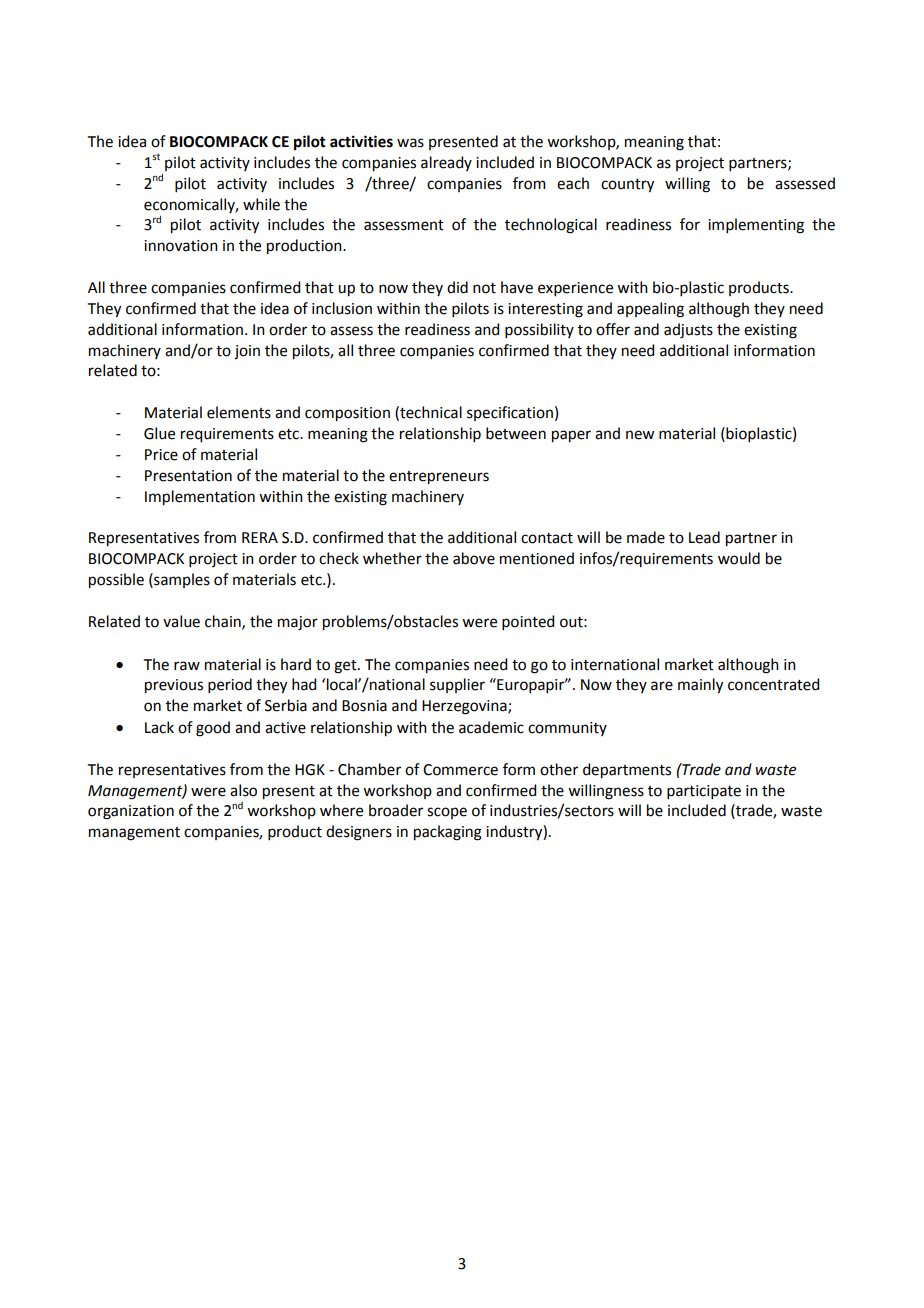 The width and height of the screenshot is (924, 1308). What do you see at coordinates (200, 498) in the screenshot?
I see `Implementation` at bounding box center [200, 498].
